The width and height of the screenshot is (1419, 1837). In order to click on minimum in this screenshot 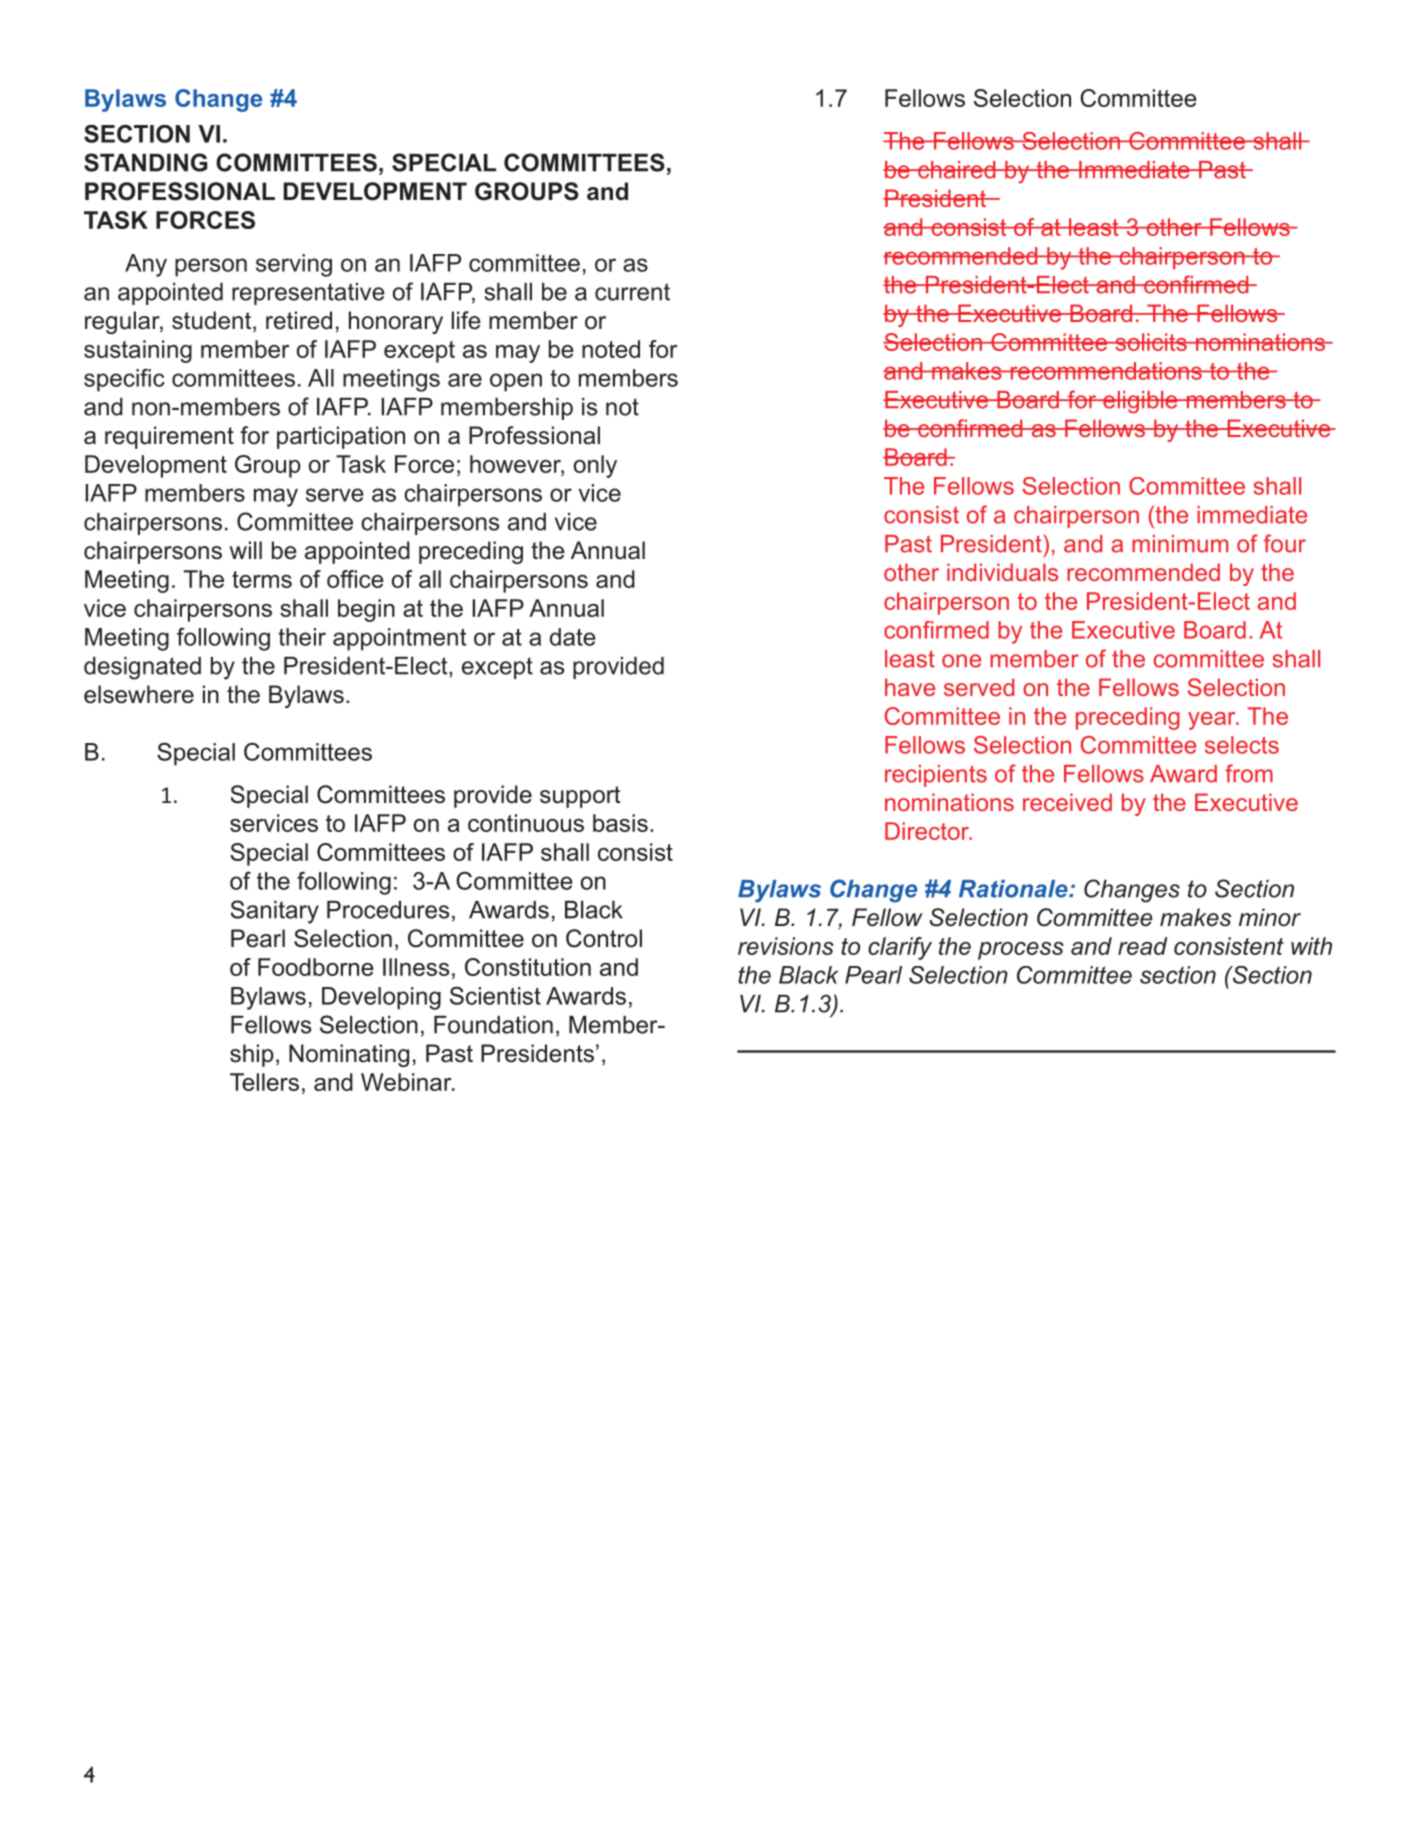, I will do `click(1180, 544)`.
